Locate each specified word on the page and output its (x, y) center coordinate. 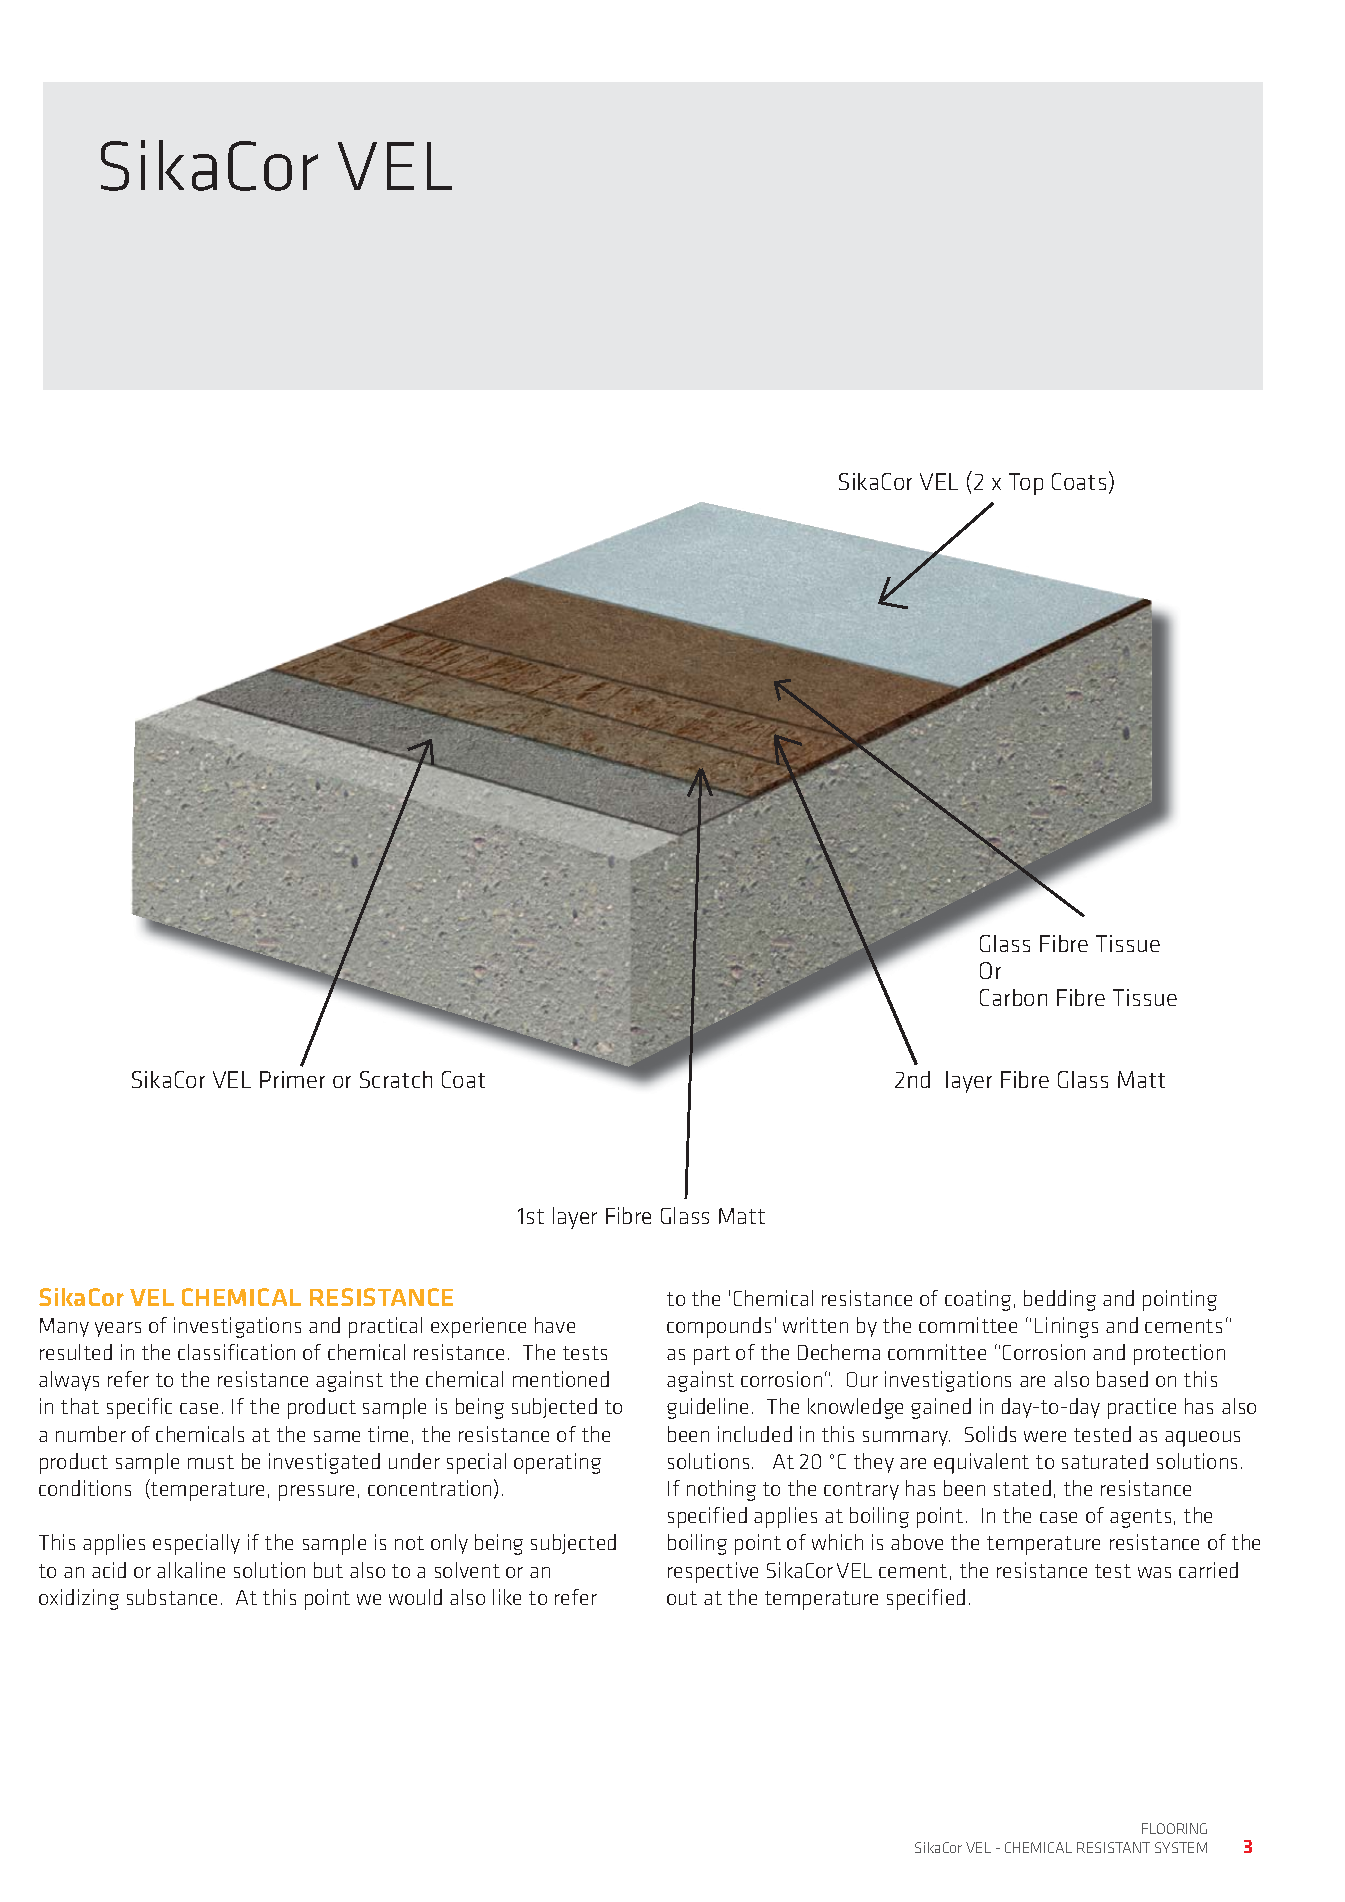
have (555, 1325)
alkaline (191, 1570)
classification (236, 1352)
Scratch (396, 1079)
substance (172, 1597)
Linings (1066, 1327)
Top (1026, 484)
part (712, 1355)
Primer (292, 1079)
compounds (719, 1327)
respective (713, 1572)
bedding (1060, 1300)
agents (1140, 1518)
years (118, 1329)
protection (1179, 1354)
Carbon (1013, 997)
